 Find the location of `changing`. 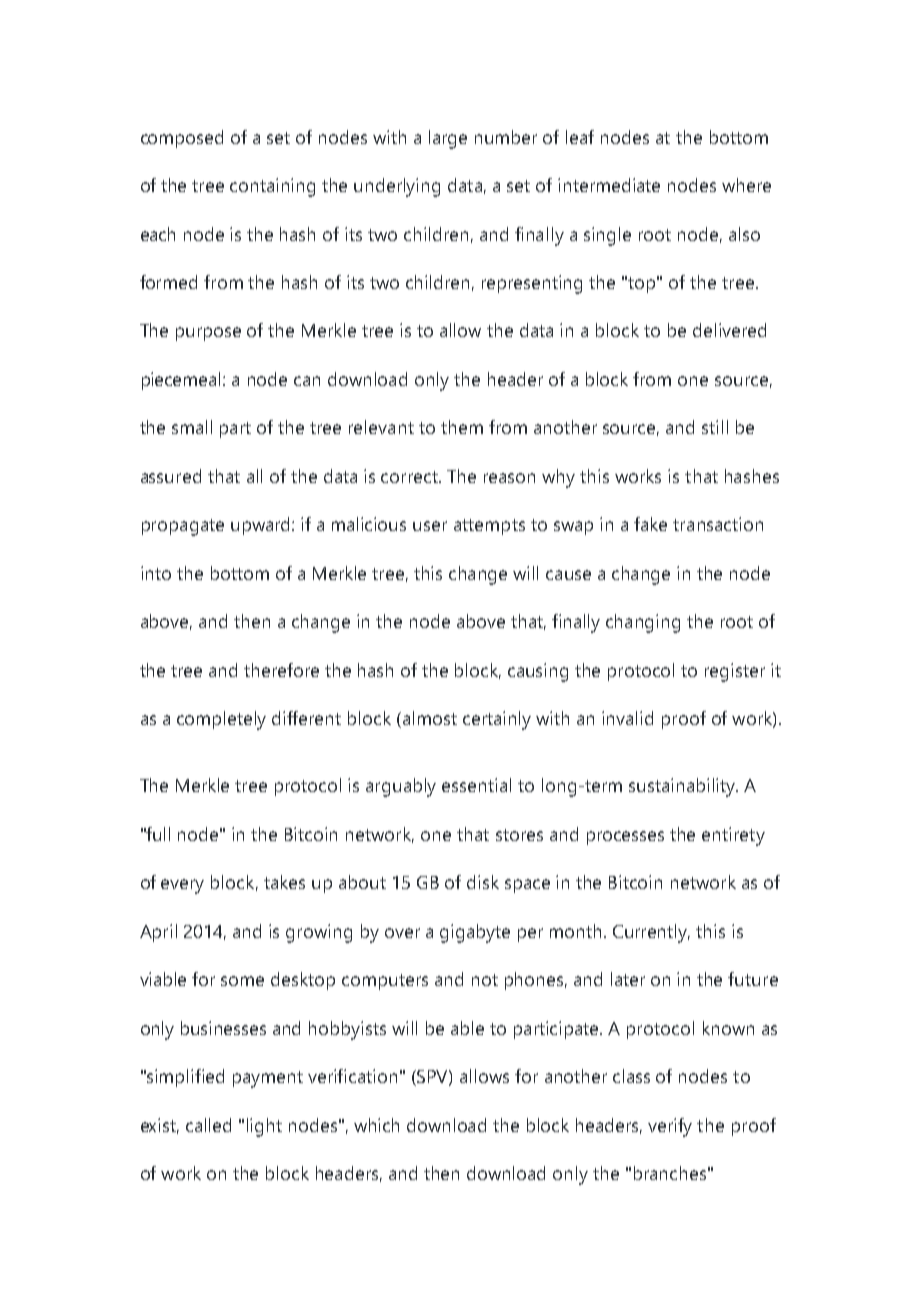

changing is located at coordinates (643, 623).
